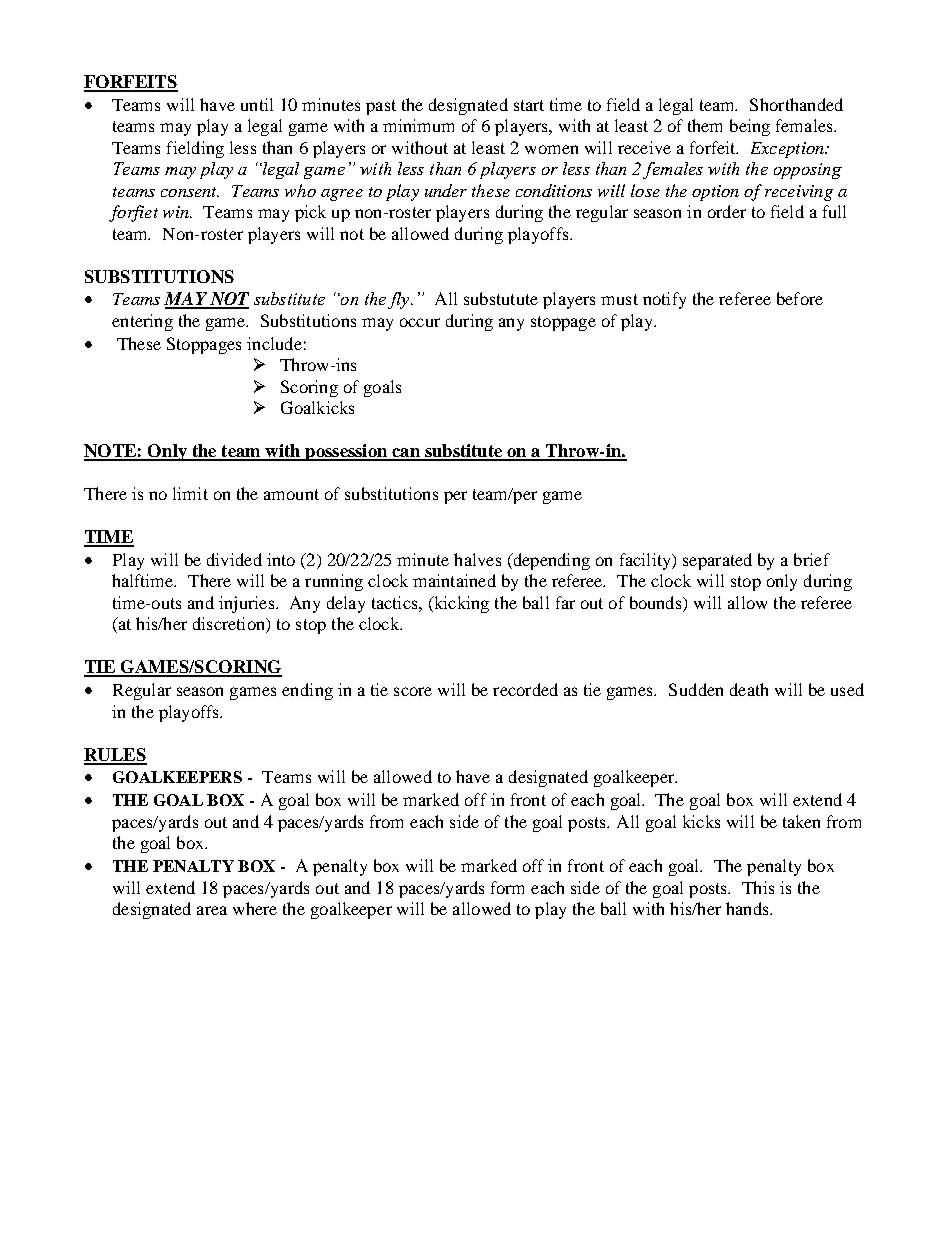 The image size is (952, 1233). What do you see at coordinates (190, 493) in the screenshot?
I see `limit` at bounding box center [190, 493].
